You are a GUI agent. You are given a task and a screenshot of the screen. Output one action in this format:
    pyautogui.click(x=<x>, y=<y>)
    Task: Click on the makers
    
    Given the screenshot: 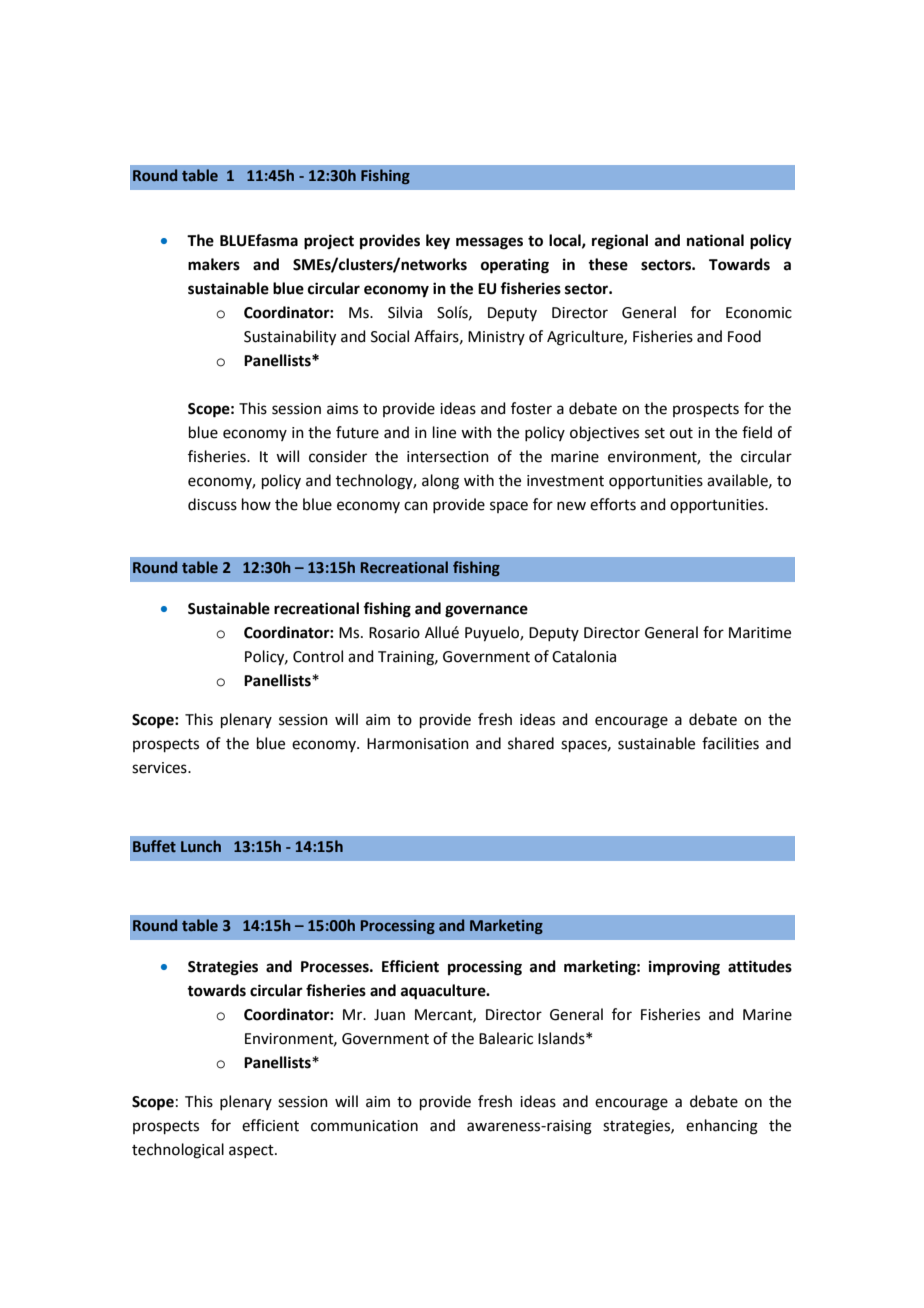 What is the action you would take?
    pyautogui.click(x=214, y=264)
